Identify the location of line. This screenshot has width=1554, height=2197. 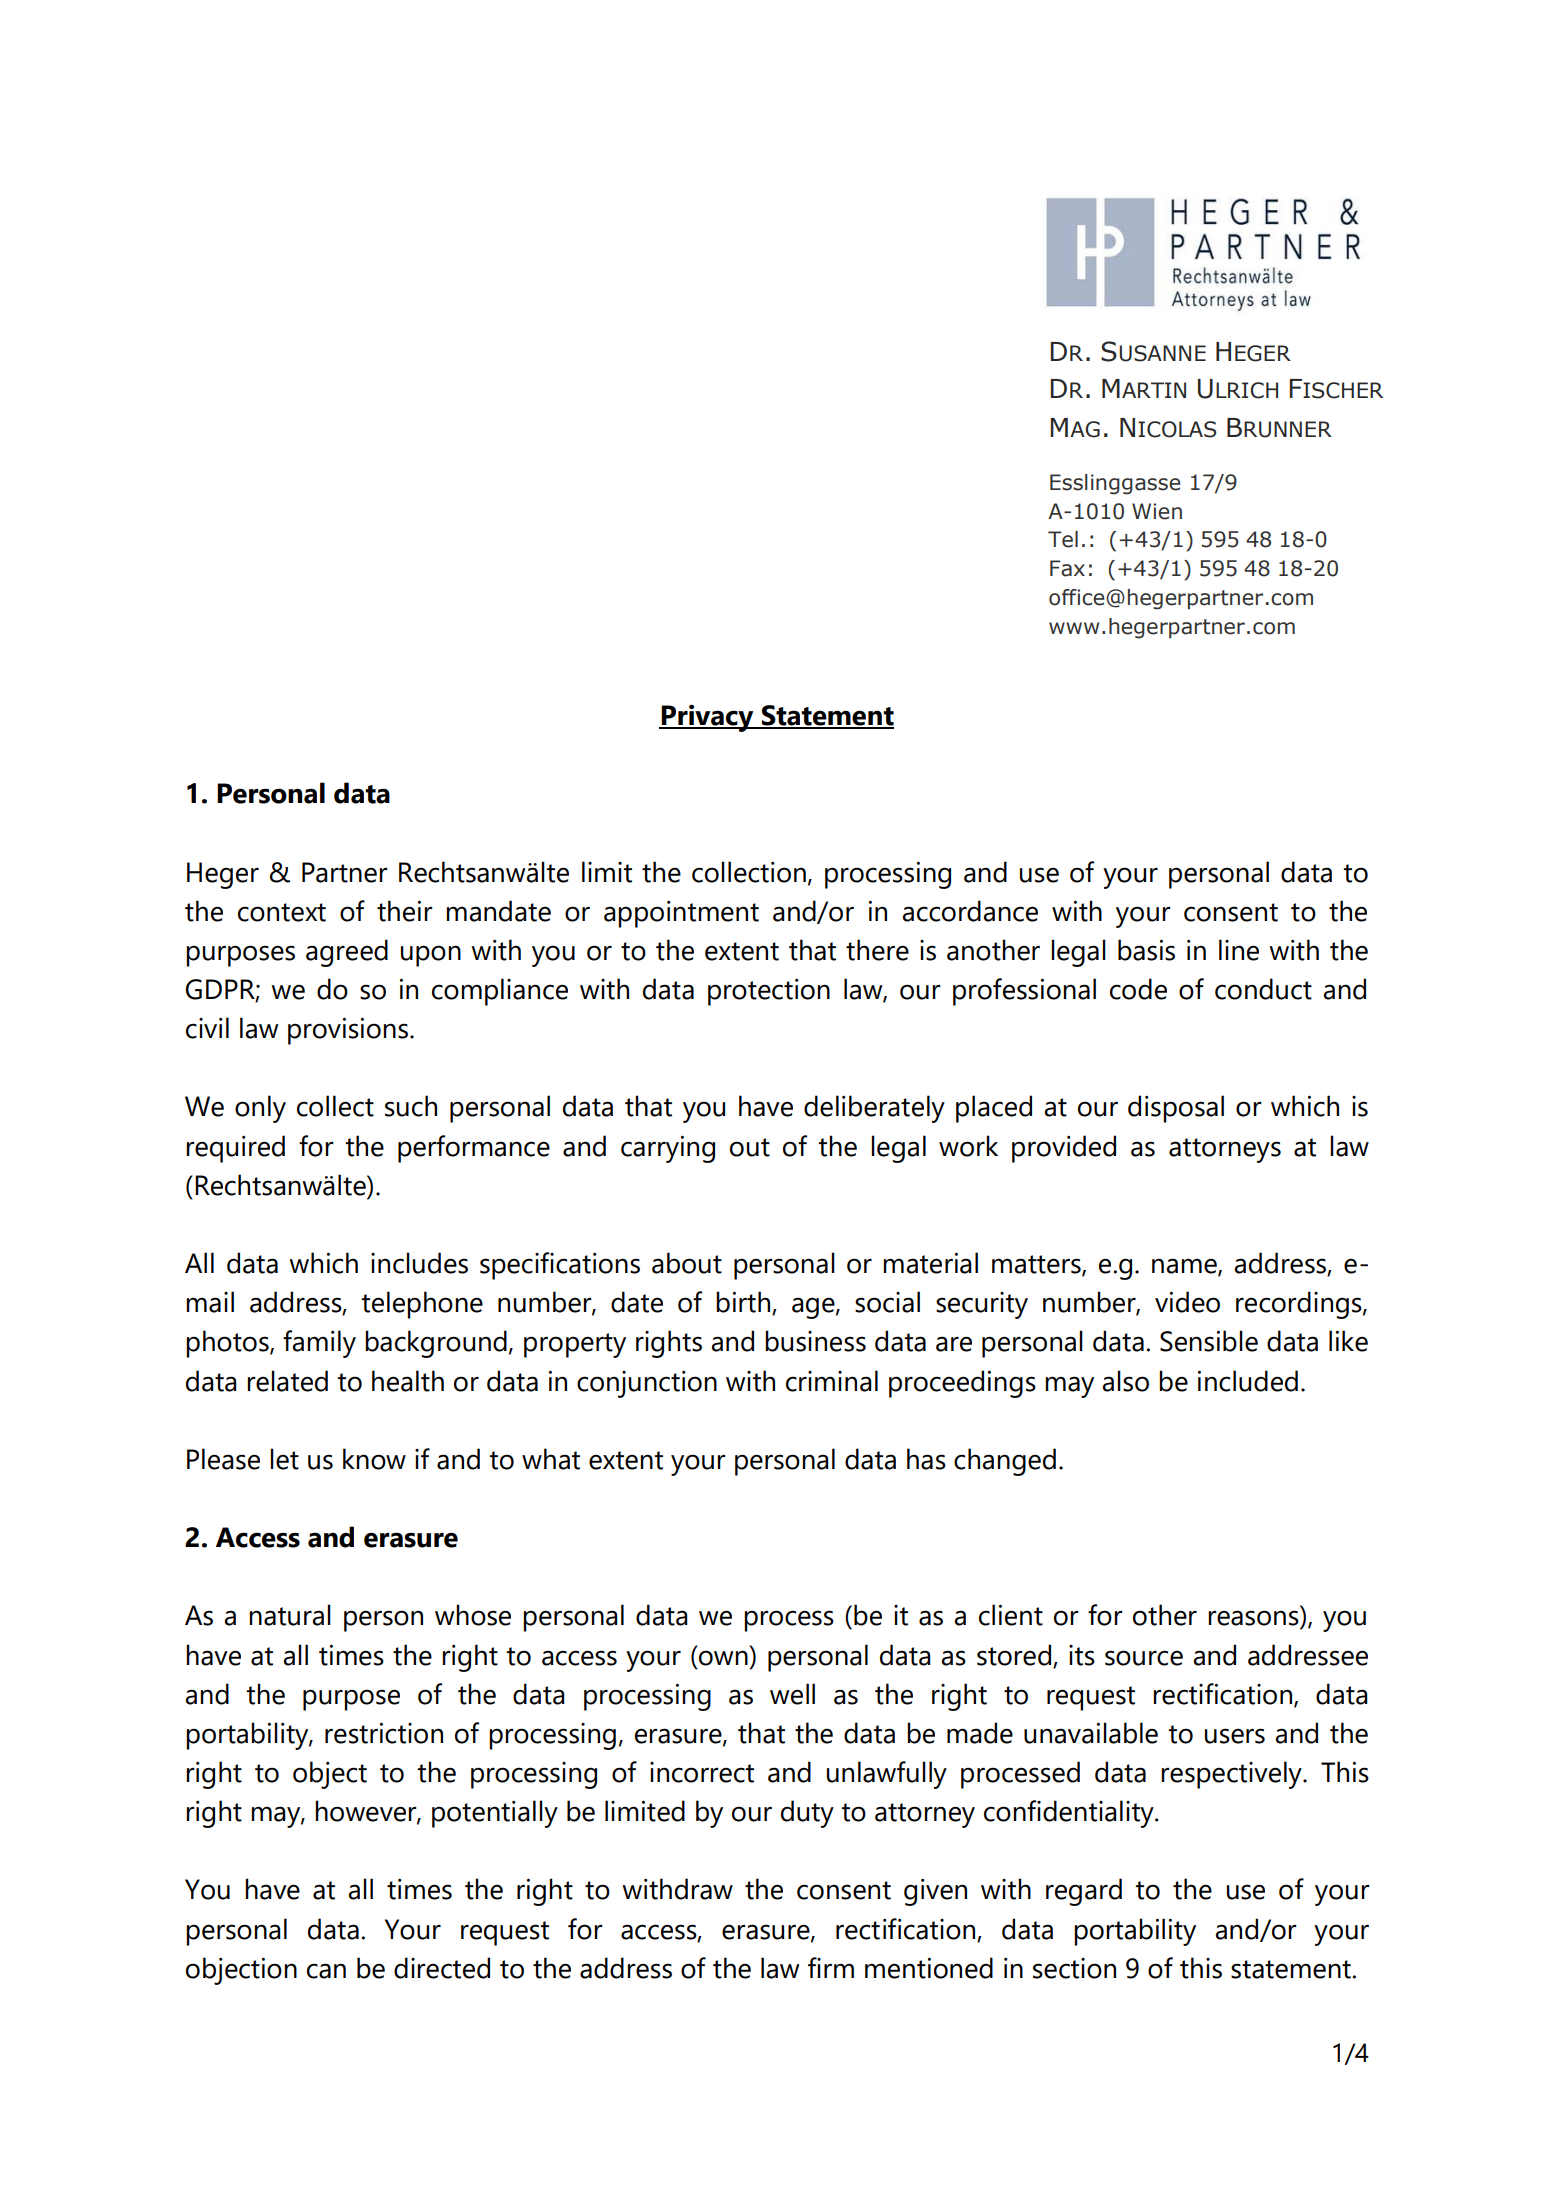
(1239, 950).
